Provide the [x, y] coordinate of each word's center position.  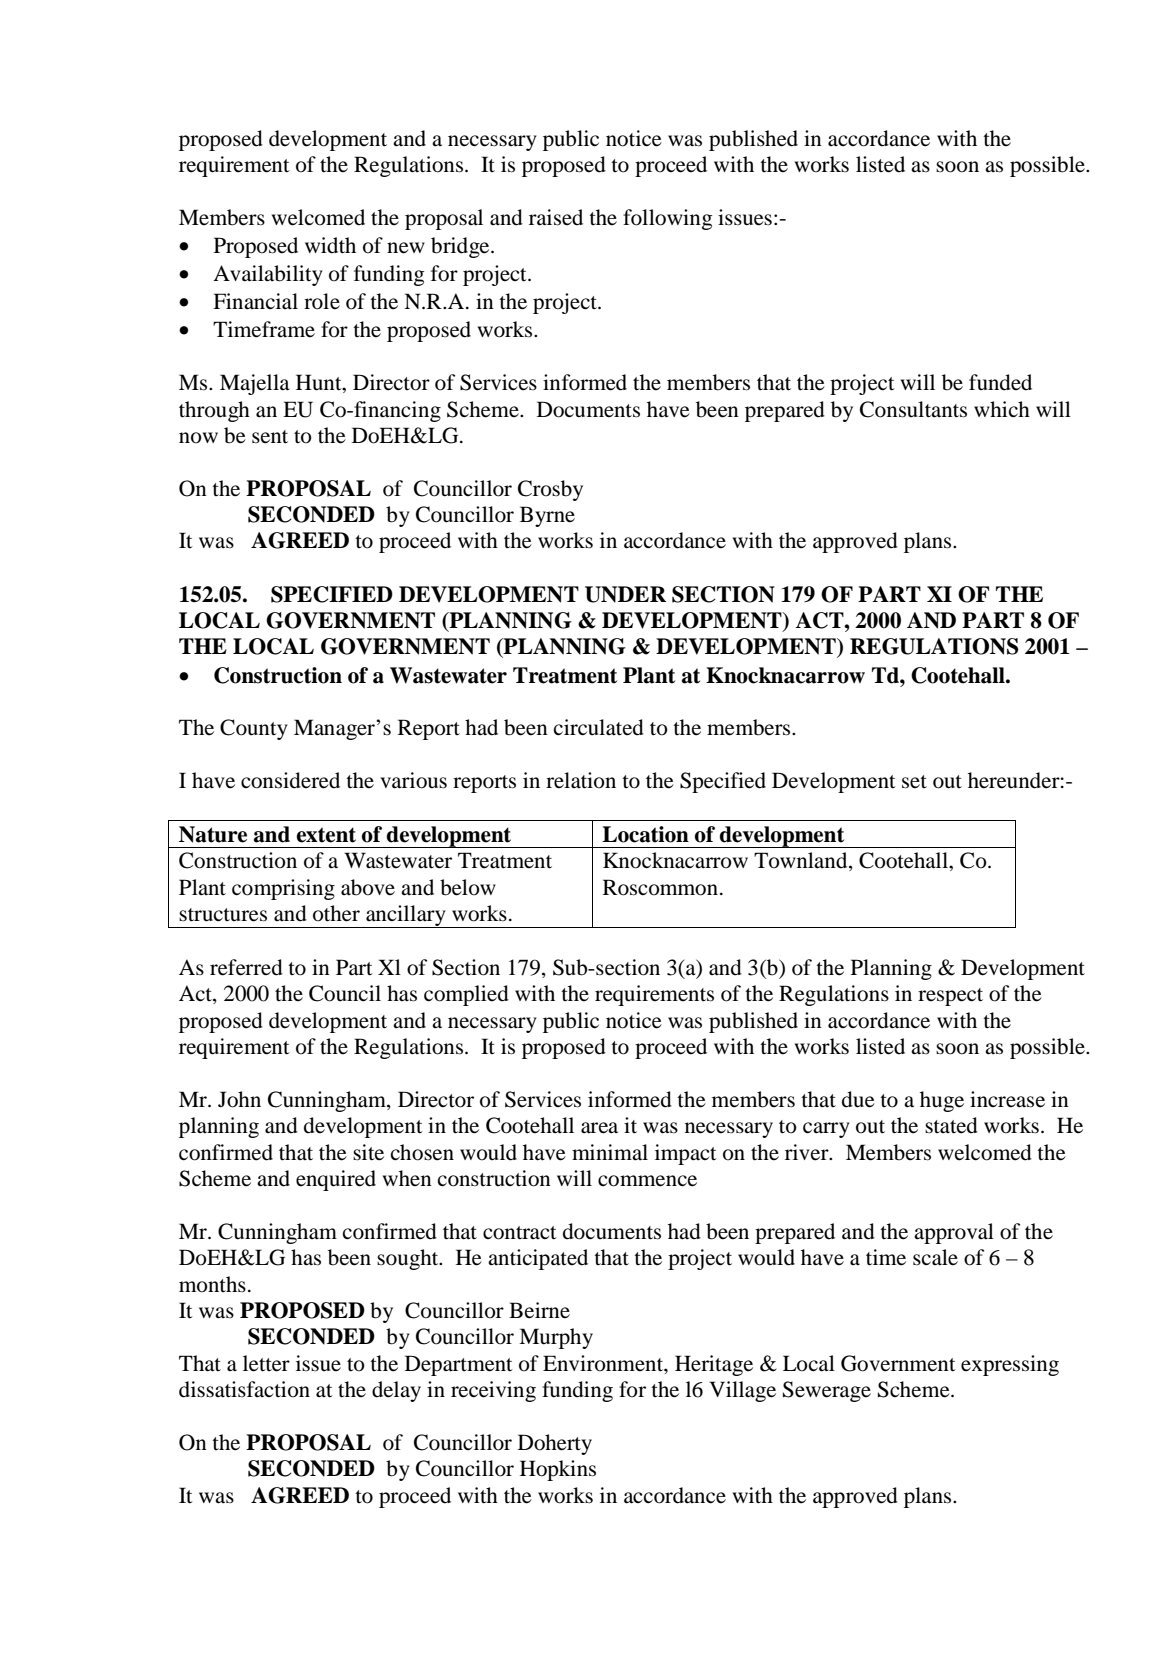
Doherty [555, 1444]
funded [1000, 382]
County [254, 729]
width [330, 245]
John [239, 1099]
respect [950, 997]
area [599, 1128]
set [914, 782]
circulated [599, 727]
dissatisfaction [244, 1389]
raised [556, 217]
